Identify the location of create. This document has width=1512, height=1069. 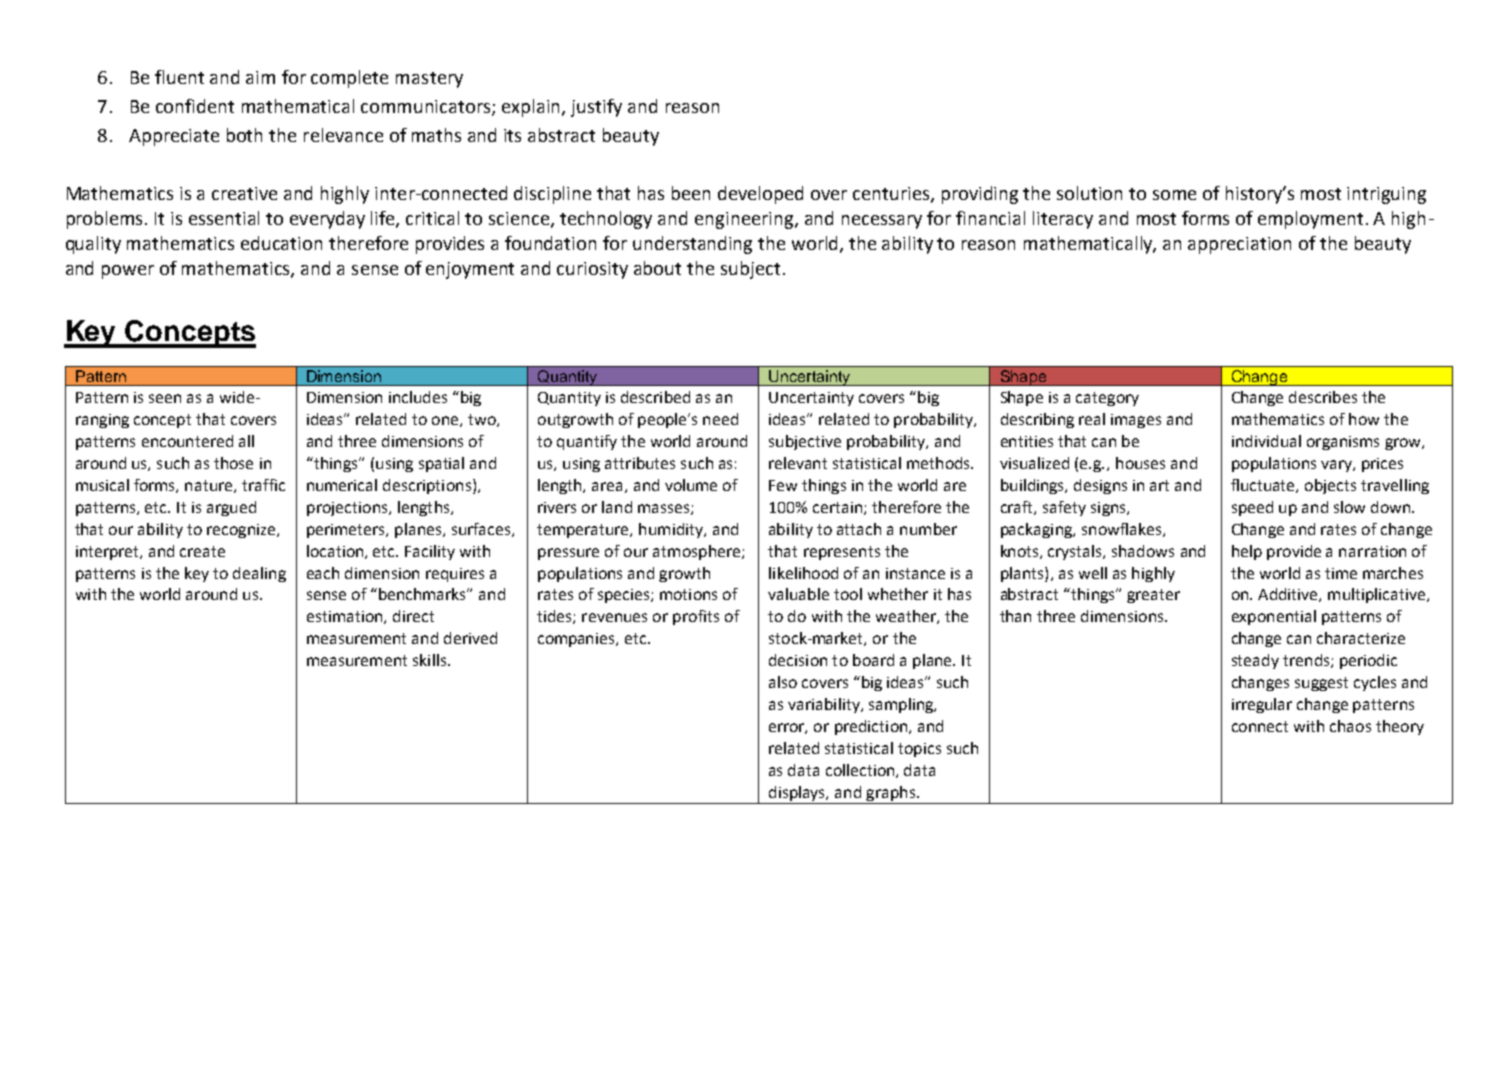
(202, 551).
